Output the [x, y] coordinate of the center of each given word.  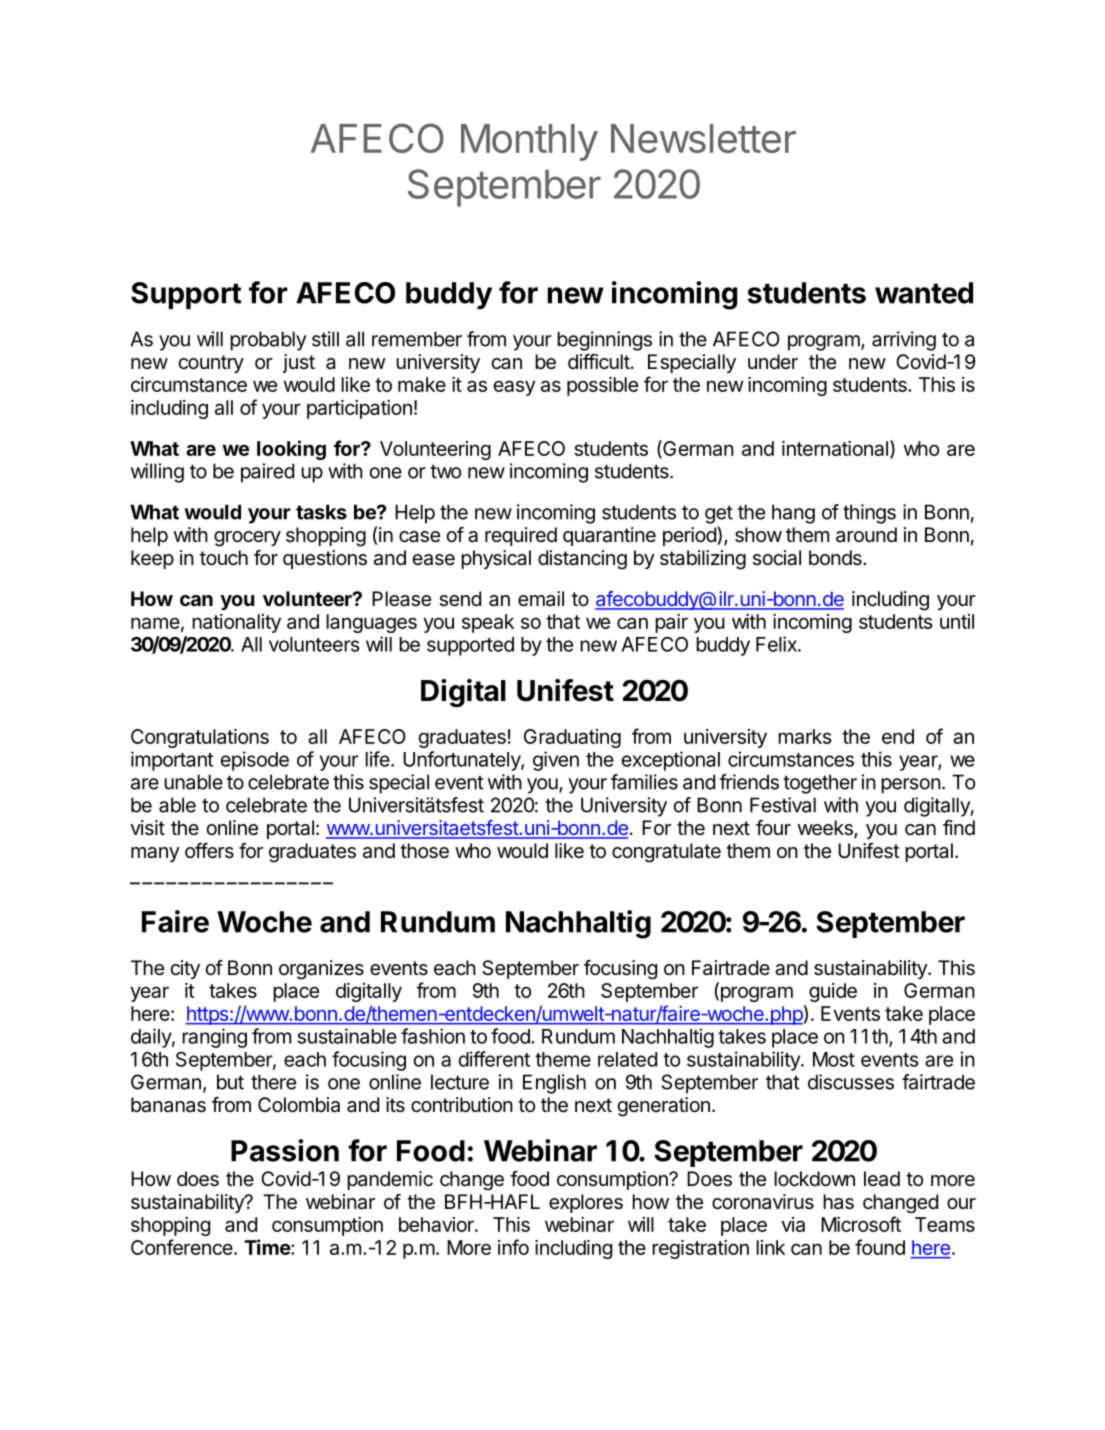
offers [209, 850]
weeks [826, 829]
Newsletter [703, 138]
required [521, 536]
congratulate [666, 853]
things [869, 514]
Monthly [529, 142]
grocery [247, 539]
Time [268, 1247]
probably [268, 341]
